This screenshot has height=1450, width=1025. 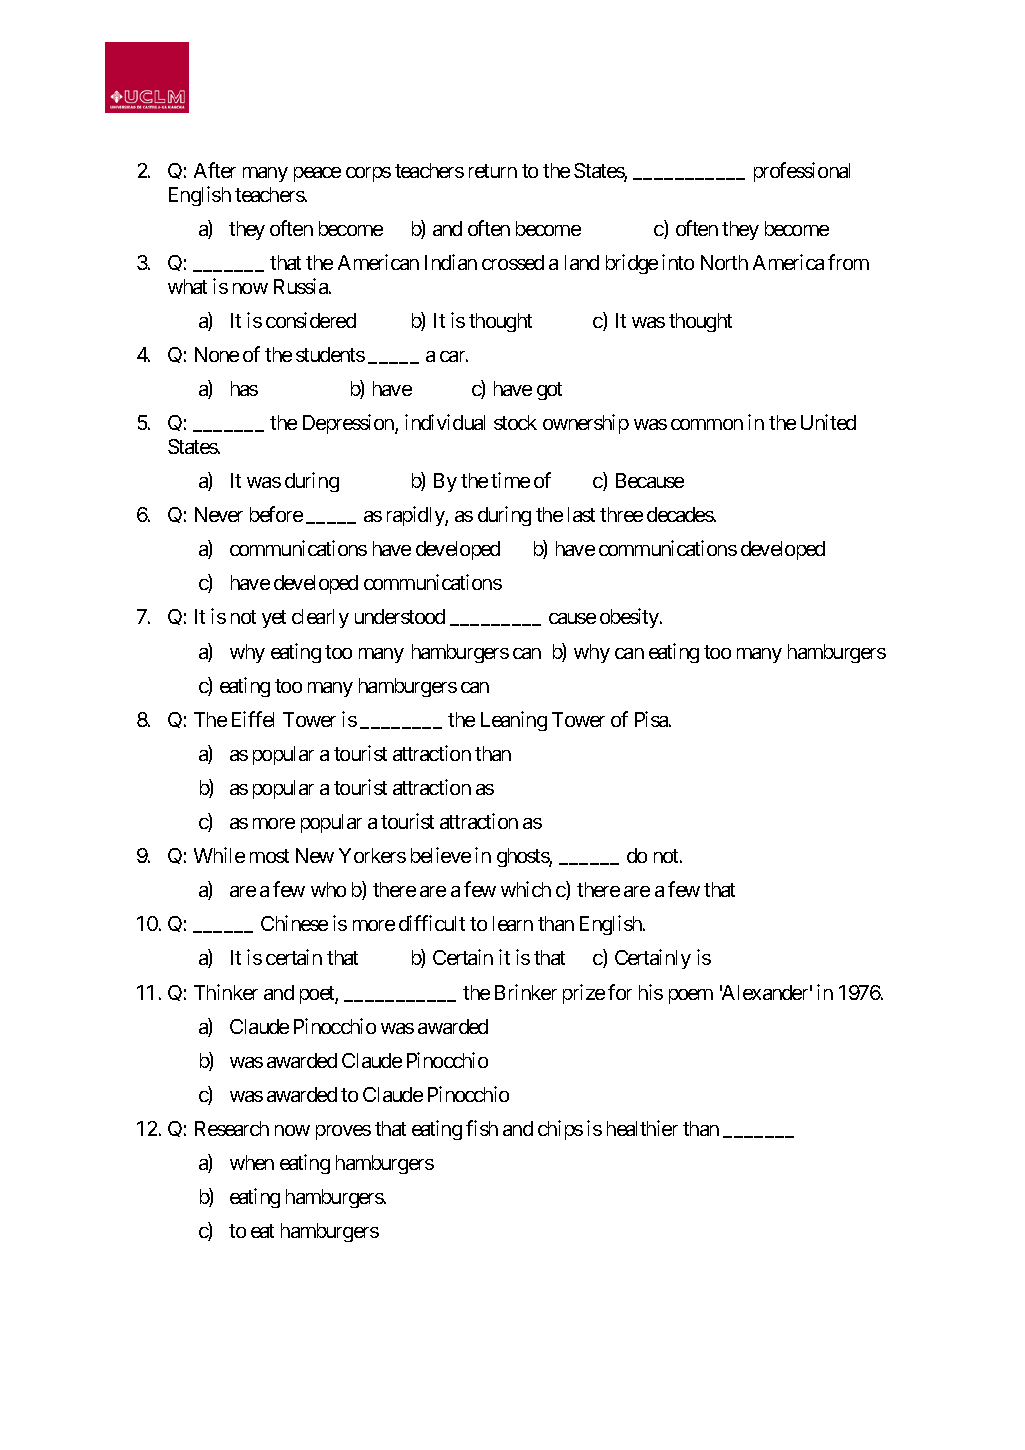 I want to click on obesity, so click(x=630, y=618).
